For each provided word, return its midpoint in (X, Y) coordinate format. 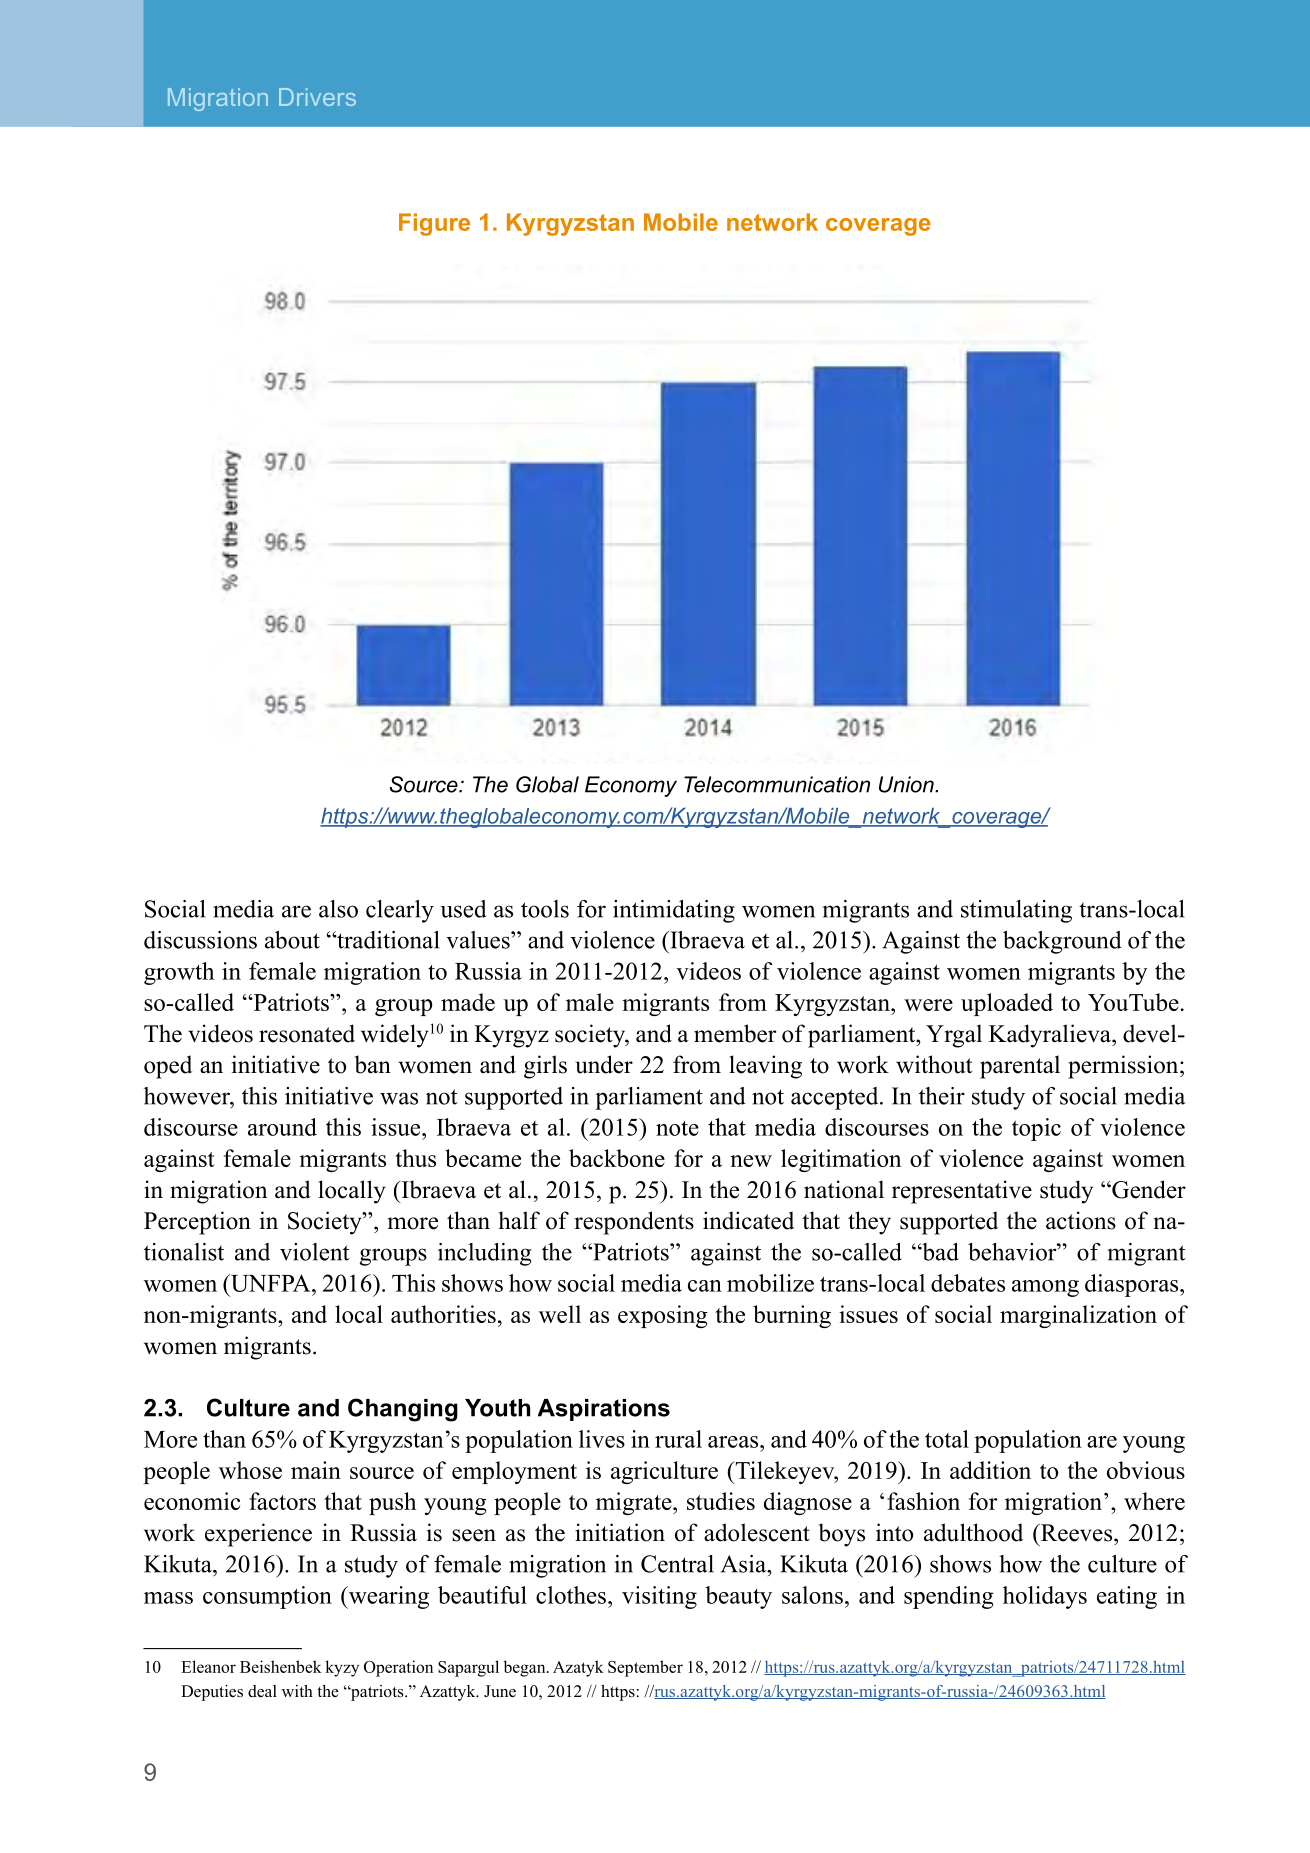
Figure (434, 224)
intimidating (674, 911)
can (705, 1286)
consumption (267, 1597)
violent (315, 1252)
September (645, 1668)
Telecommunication (777, 784)
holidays (1045, 1597)
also (338, 909)
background (1062, 942)
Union (907, 784)
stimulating (1016, 911)
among (1045, 1288)
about (292, 940)
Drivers (317, 97)
